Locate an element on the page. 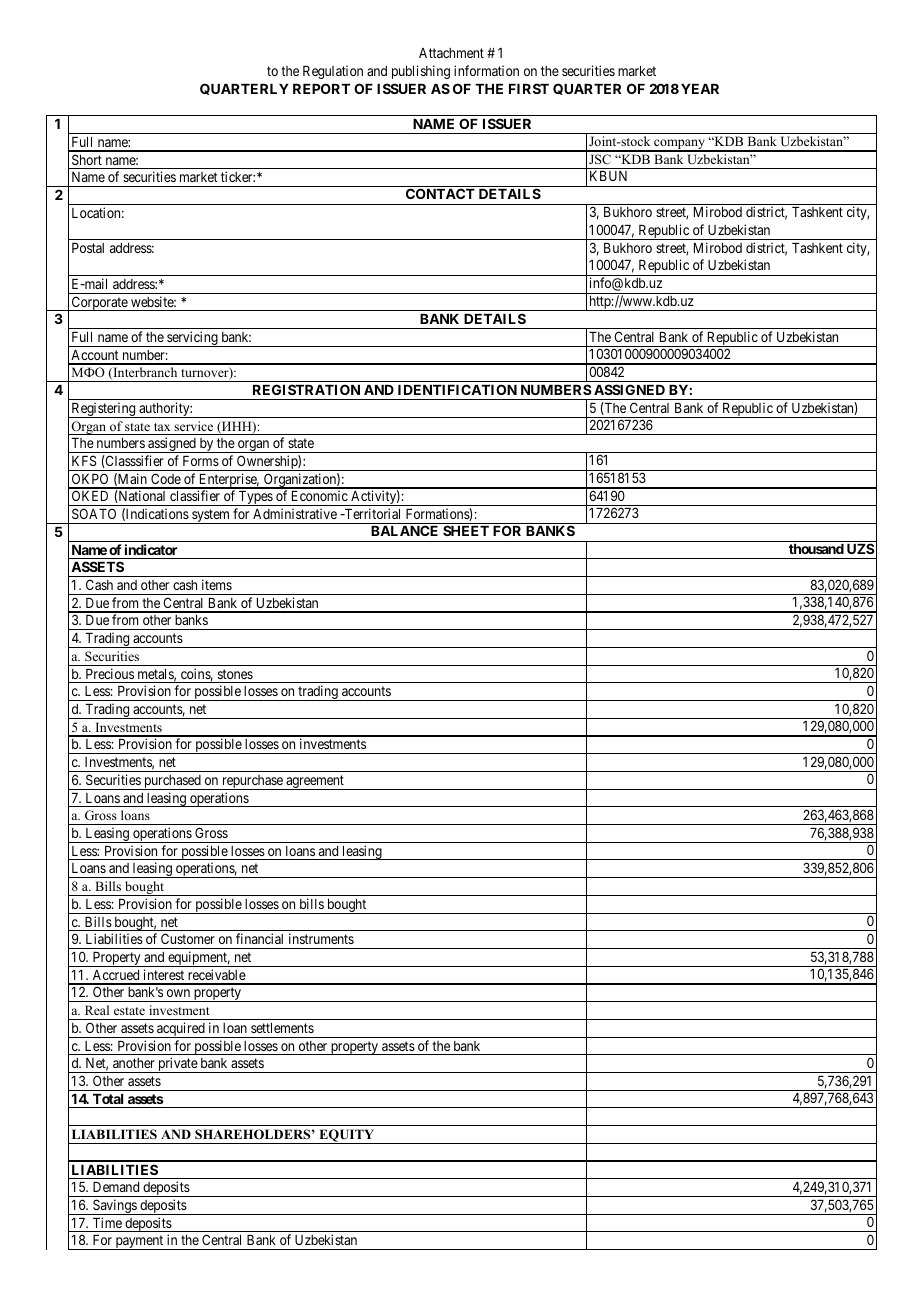  Administrative is located at coordinates (295, 513).
